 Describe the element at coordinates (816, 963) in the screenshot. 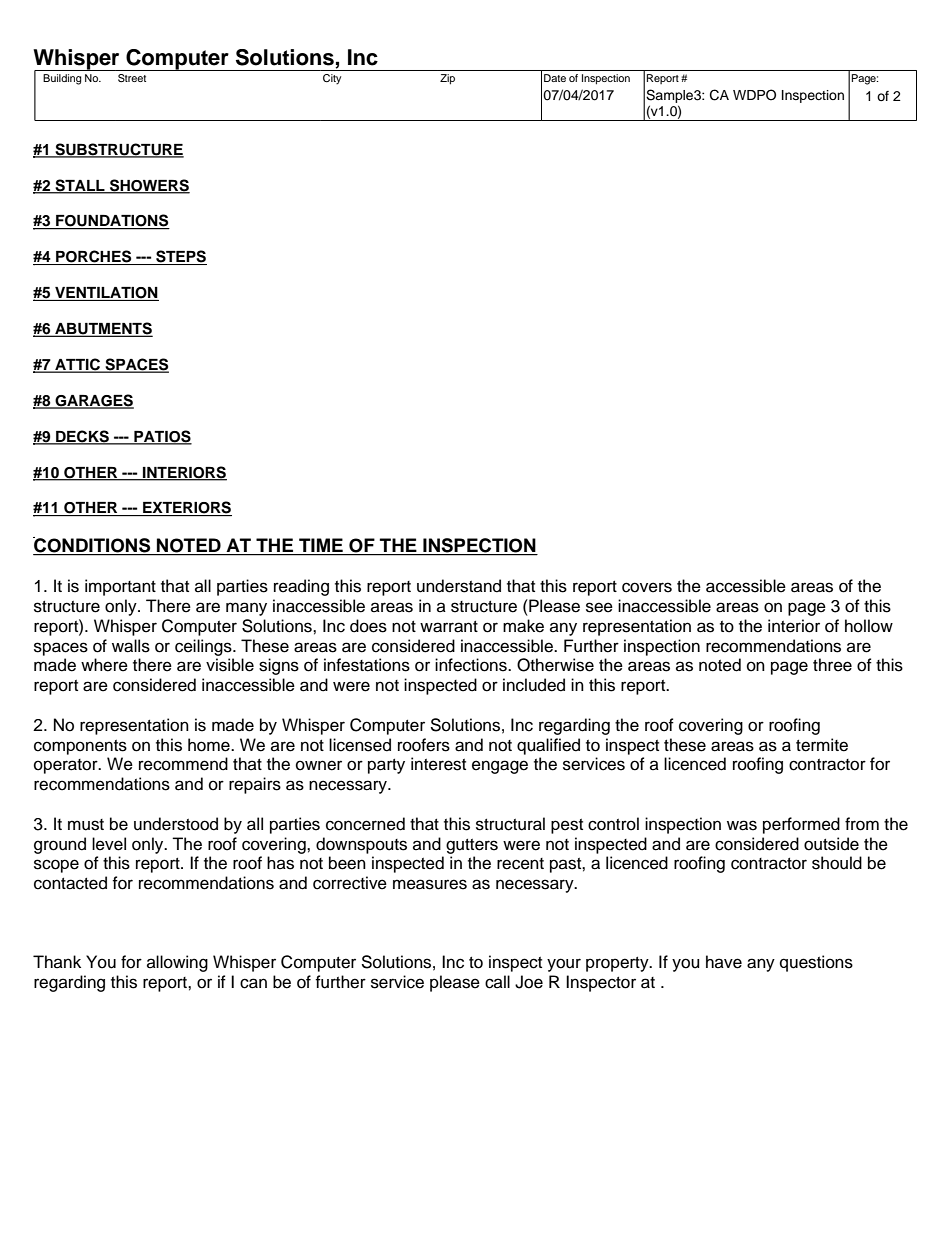

I see `questions` at that location.
